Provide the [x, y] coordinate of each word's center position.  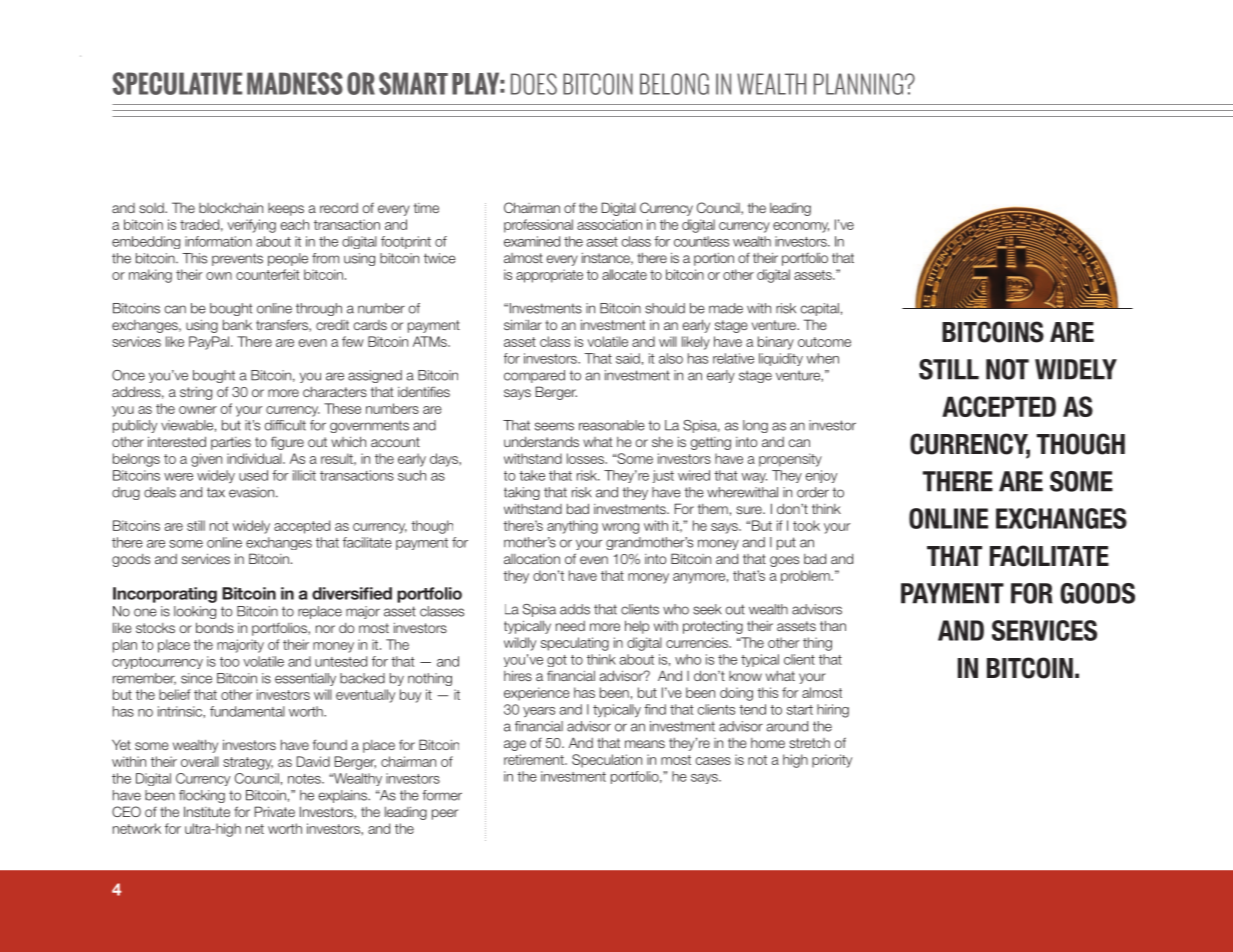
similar [523, 324]
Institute [207, 811]
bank [237, 325]
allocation [532, 559]
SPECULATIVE [177, 83]
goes [784, 561]
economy [801, 227]
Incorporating [165, 595]
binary [776, 343]
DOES [534, 84]
